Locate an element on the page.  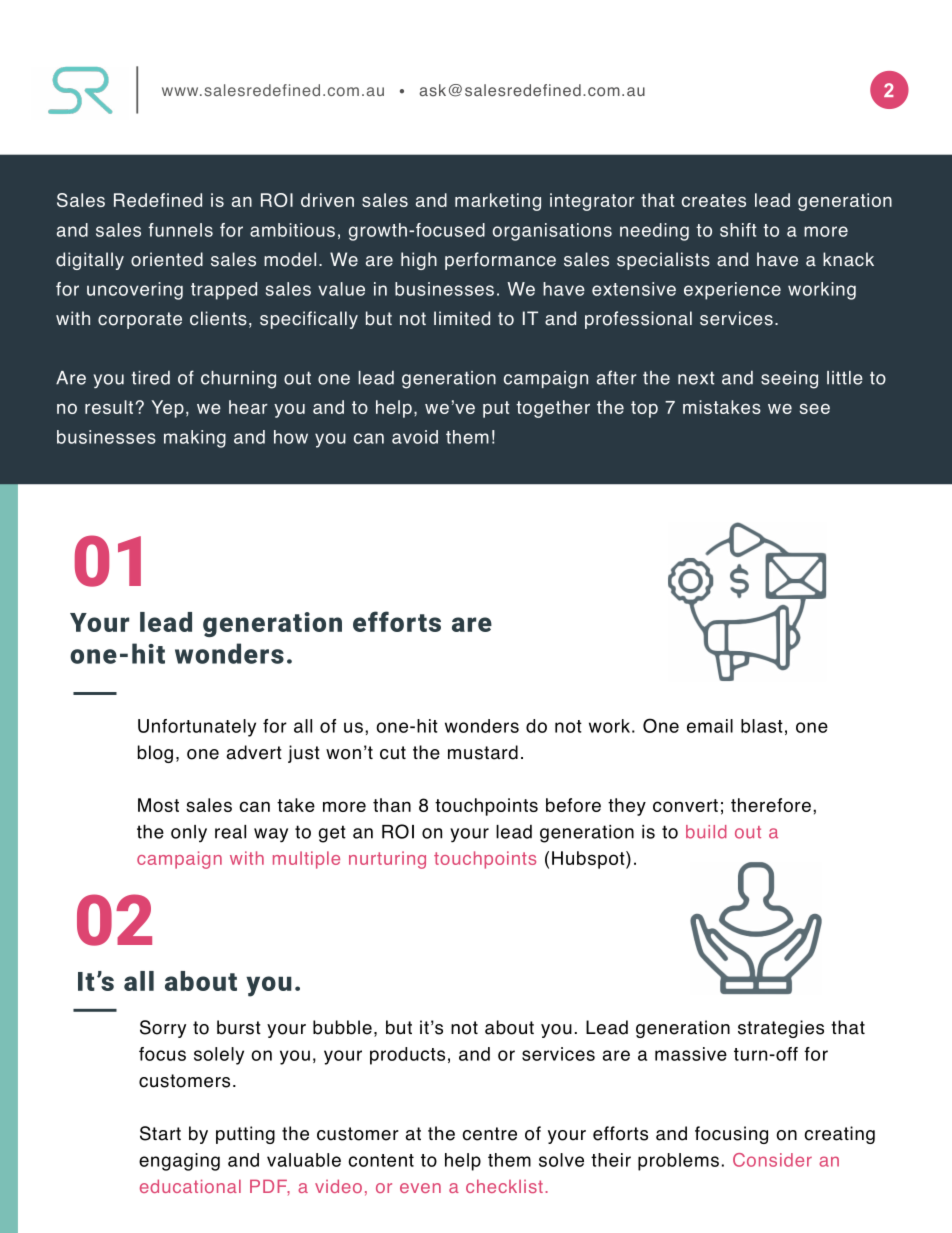
funnels is located at coordinates (180, 230).
